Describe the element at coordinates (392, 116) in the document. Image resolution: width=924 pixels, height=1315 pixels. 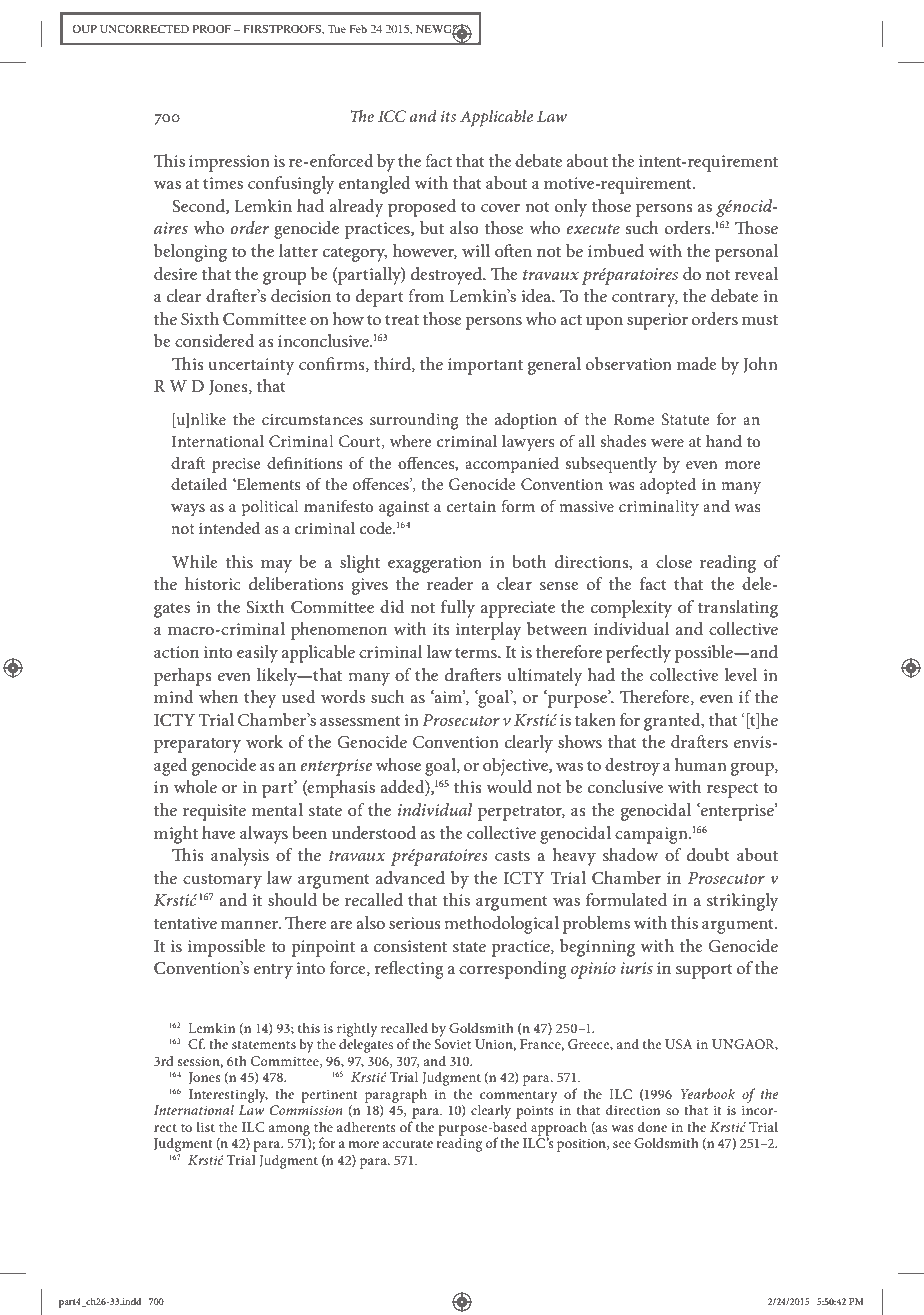
I see `ICC` at that location.
